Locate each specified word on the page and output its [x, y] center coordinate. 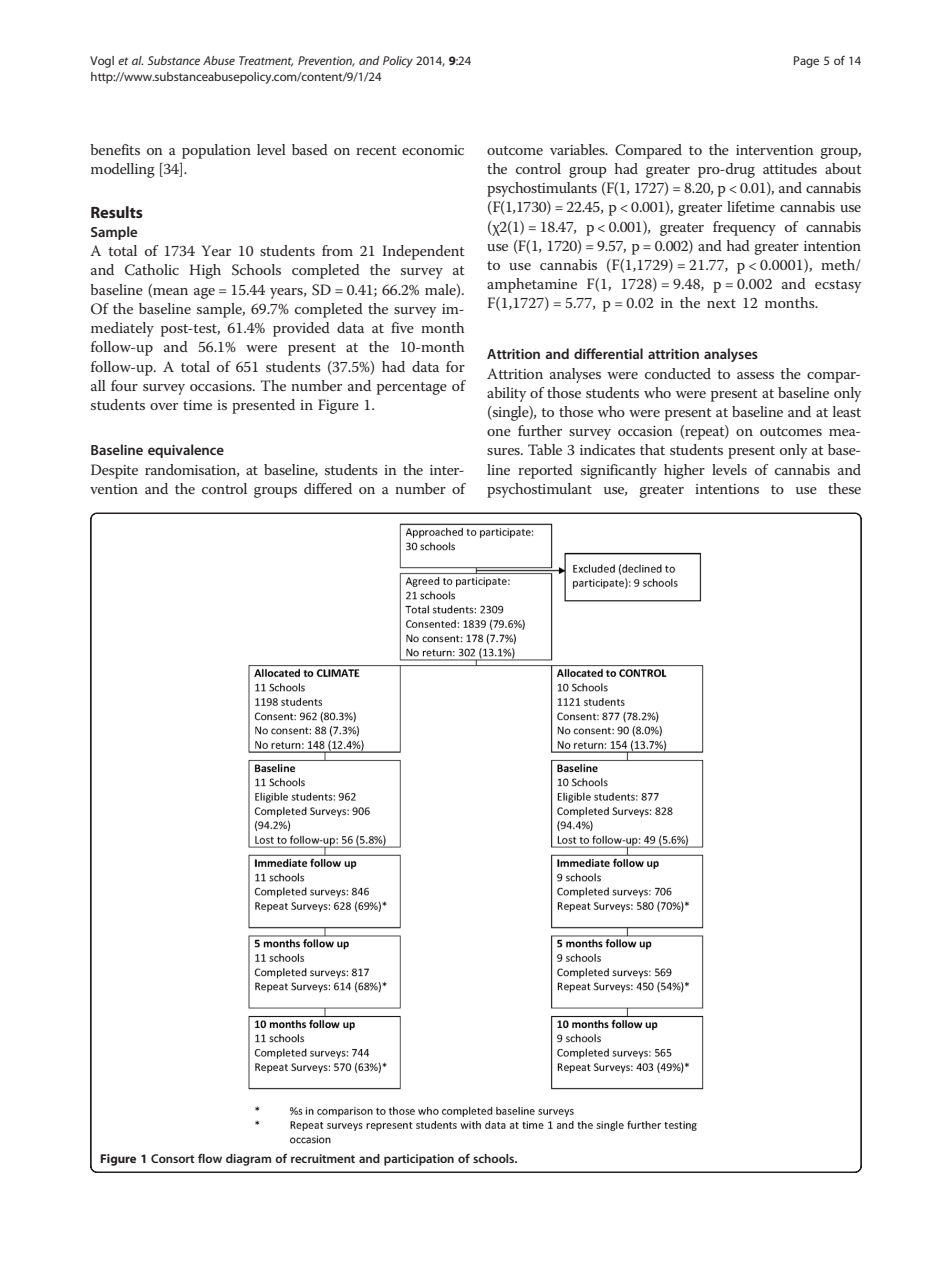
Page [806, 62]
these [844, 488]
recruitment [323, 1158]
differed [328, 488]
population [216, 151]
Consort [173, 1158]
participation [419, 1160]
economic [433, 150]
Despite [114, 471]
